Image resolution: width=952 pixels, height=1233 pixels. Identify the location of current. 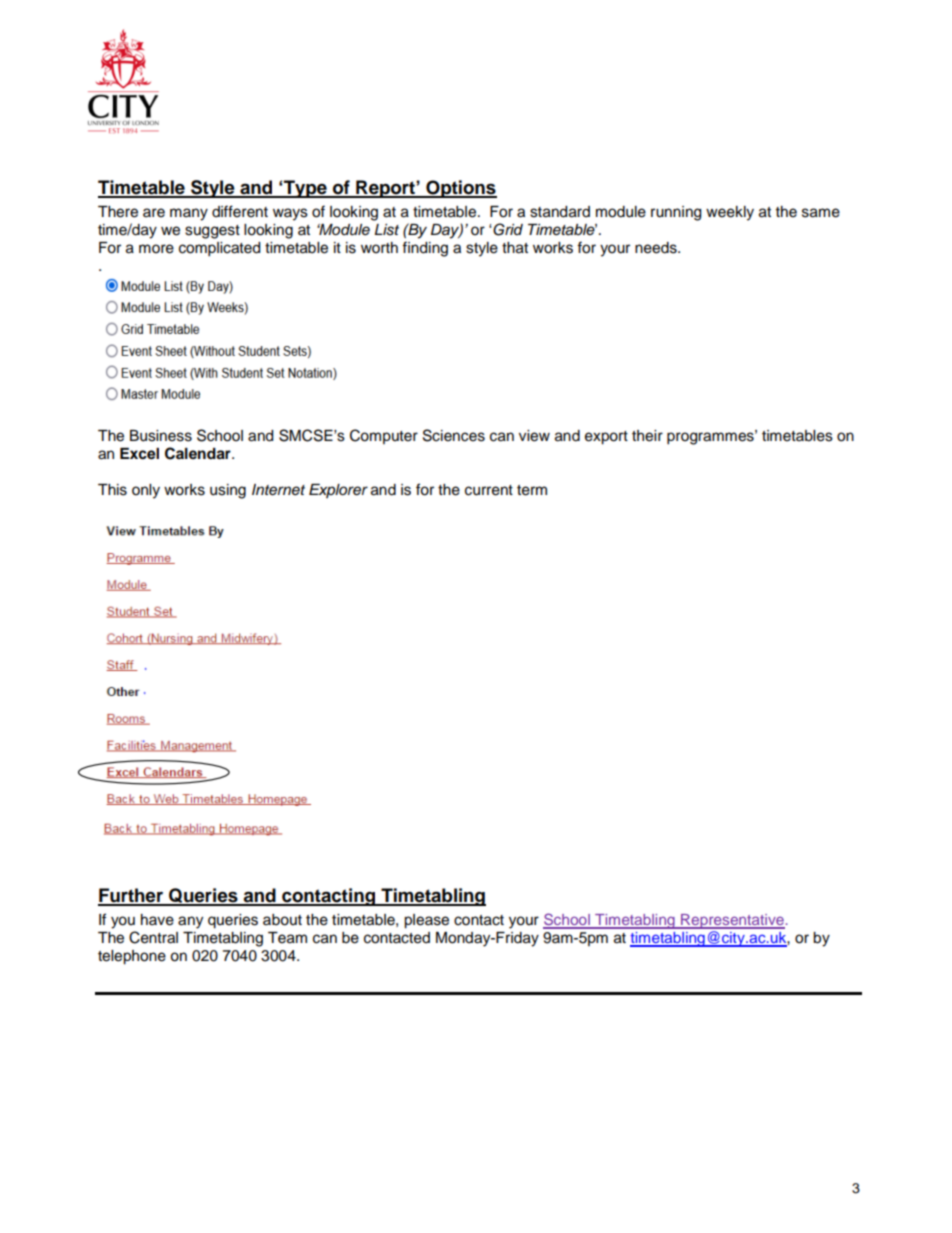
(489, 490).
